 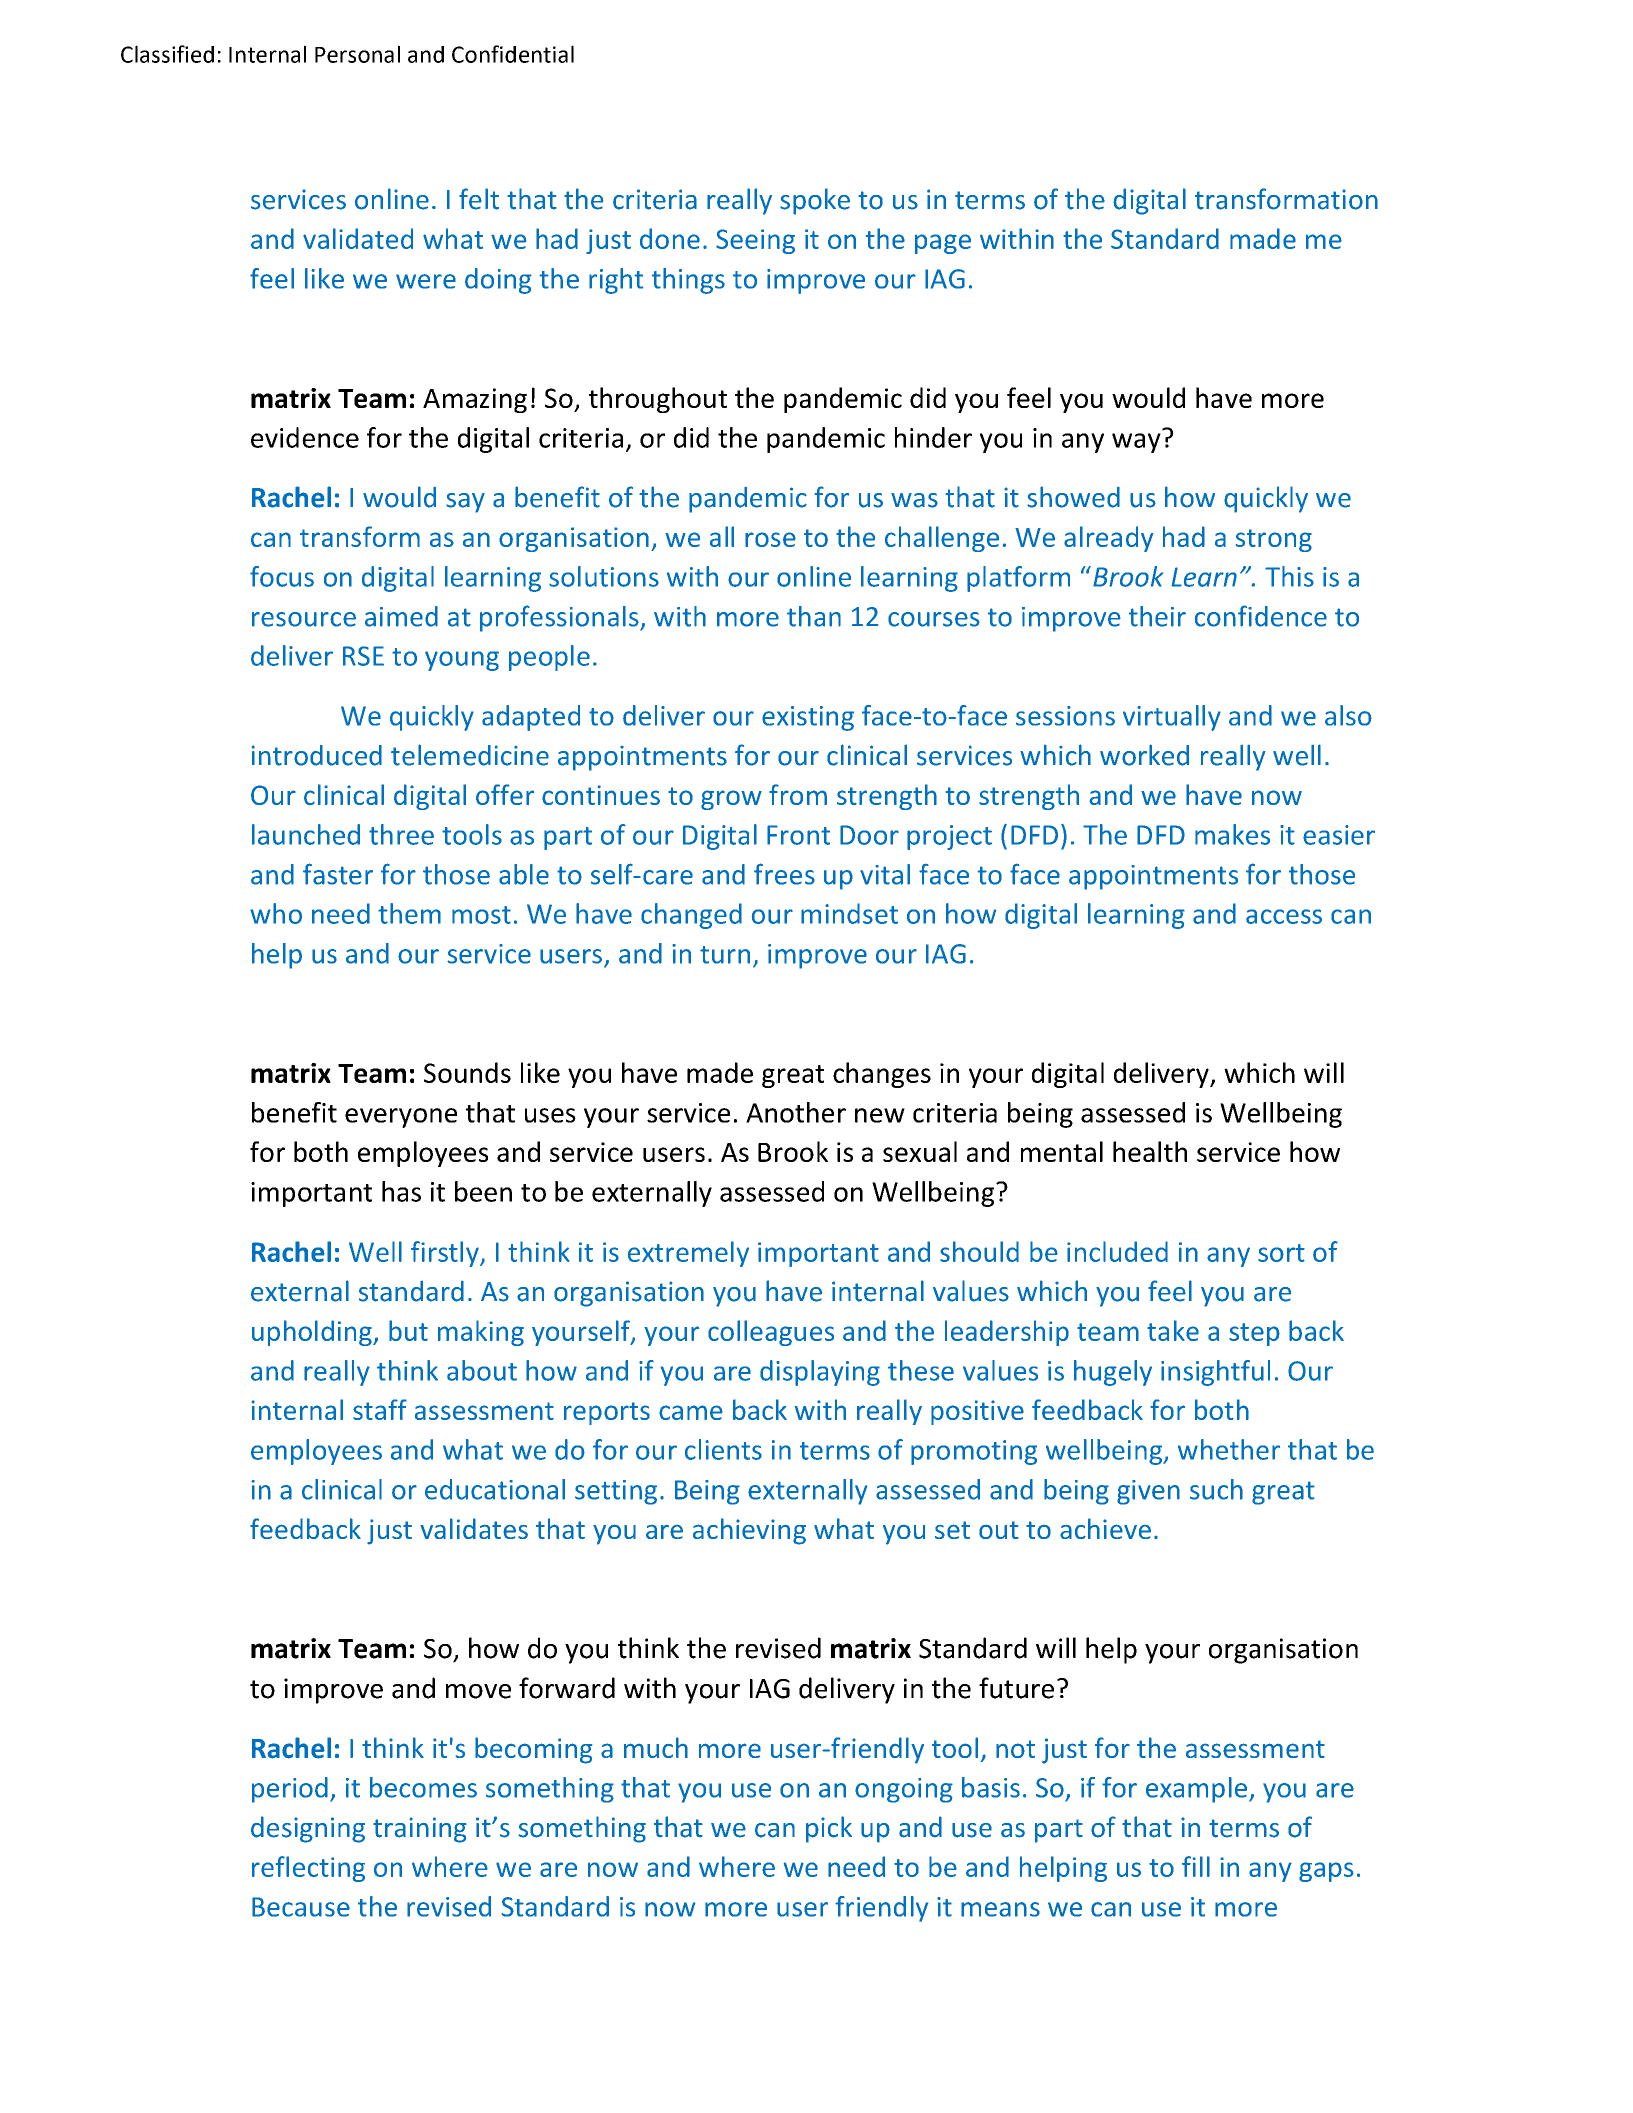 What do you see at coordinates (276, 913) in the screenshot?
I see `who` at bounding box center [276, 913].
